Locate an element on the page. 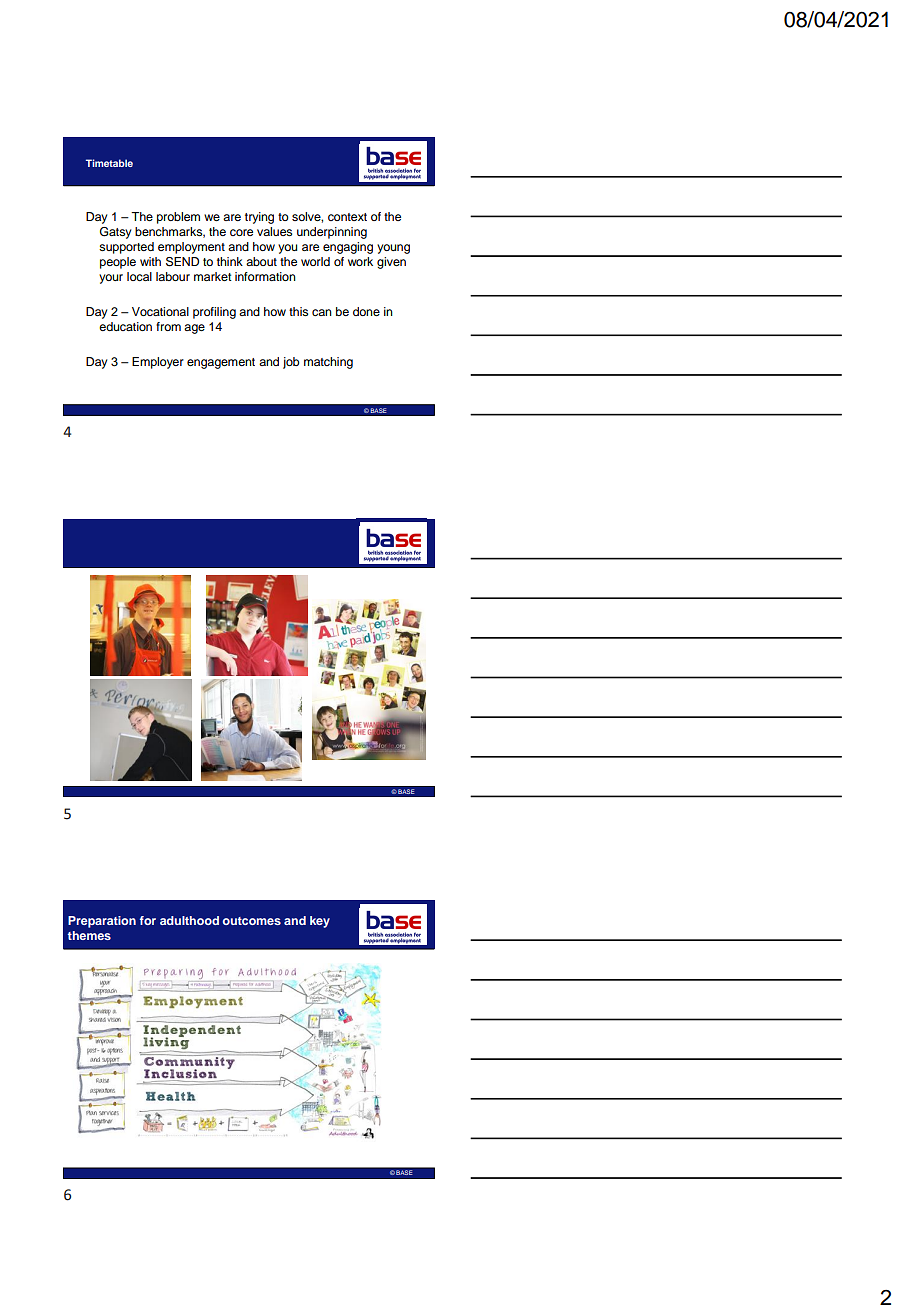 The image size is (905, 1316). themes is located at coordinates (89, 935).
